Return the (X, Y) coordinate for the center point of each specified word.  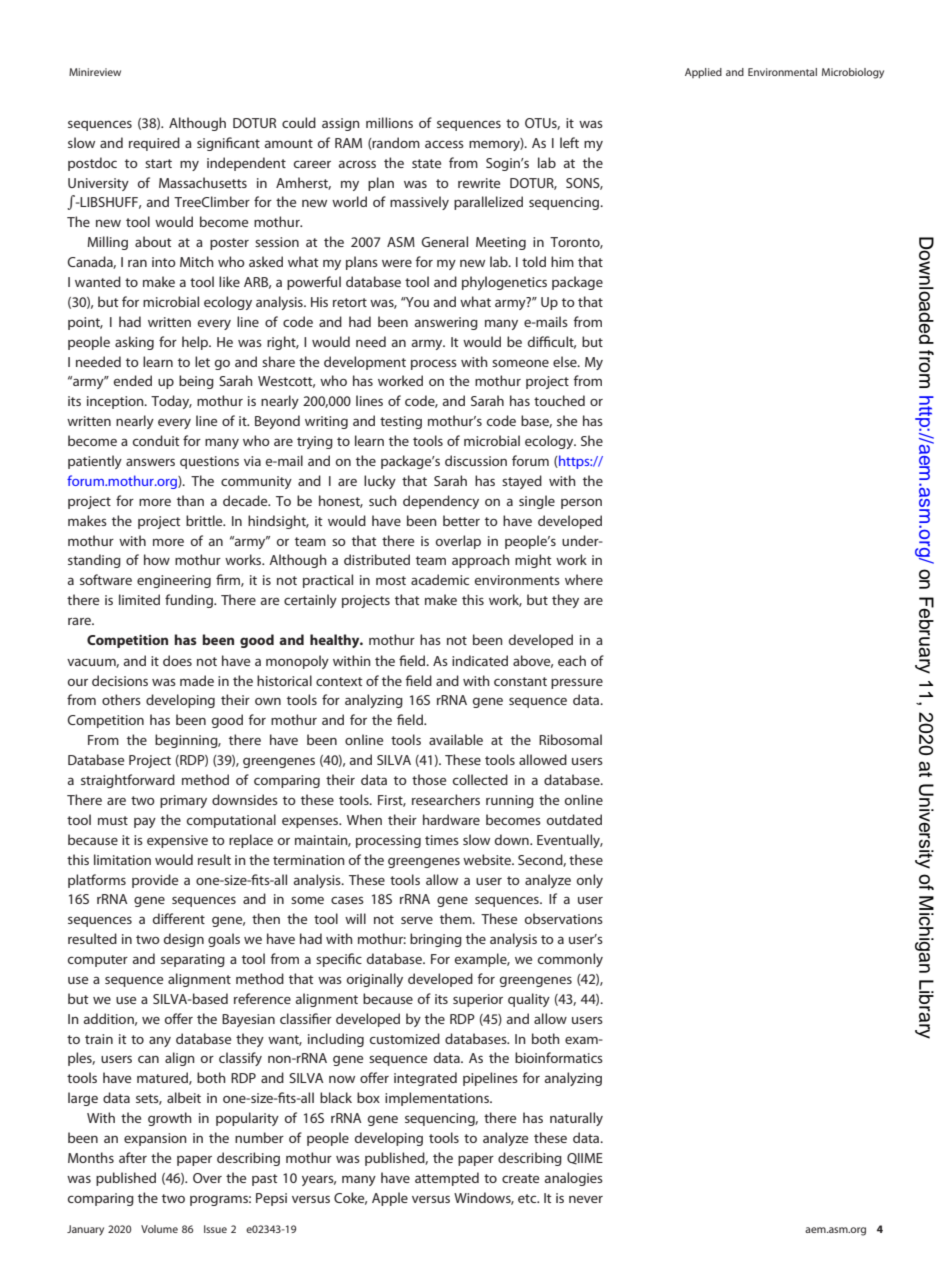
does (177, 660)
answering (446, 323)
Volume (159, 1229)
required (154, 144)
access (444, 144)
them (457, 918)
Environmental (782, 72)
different (179, 918)
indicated (480, 660)
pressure (577, 683)
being (196, 382)
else (566, 361)
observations (564, 918)
